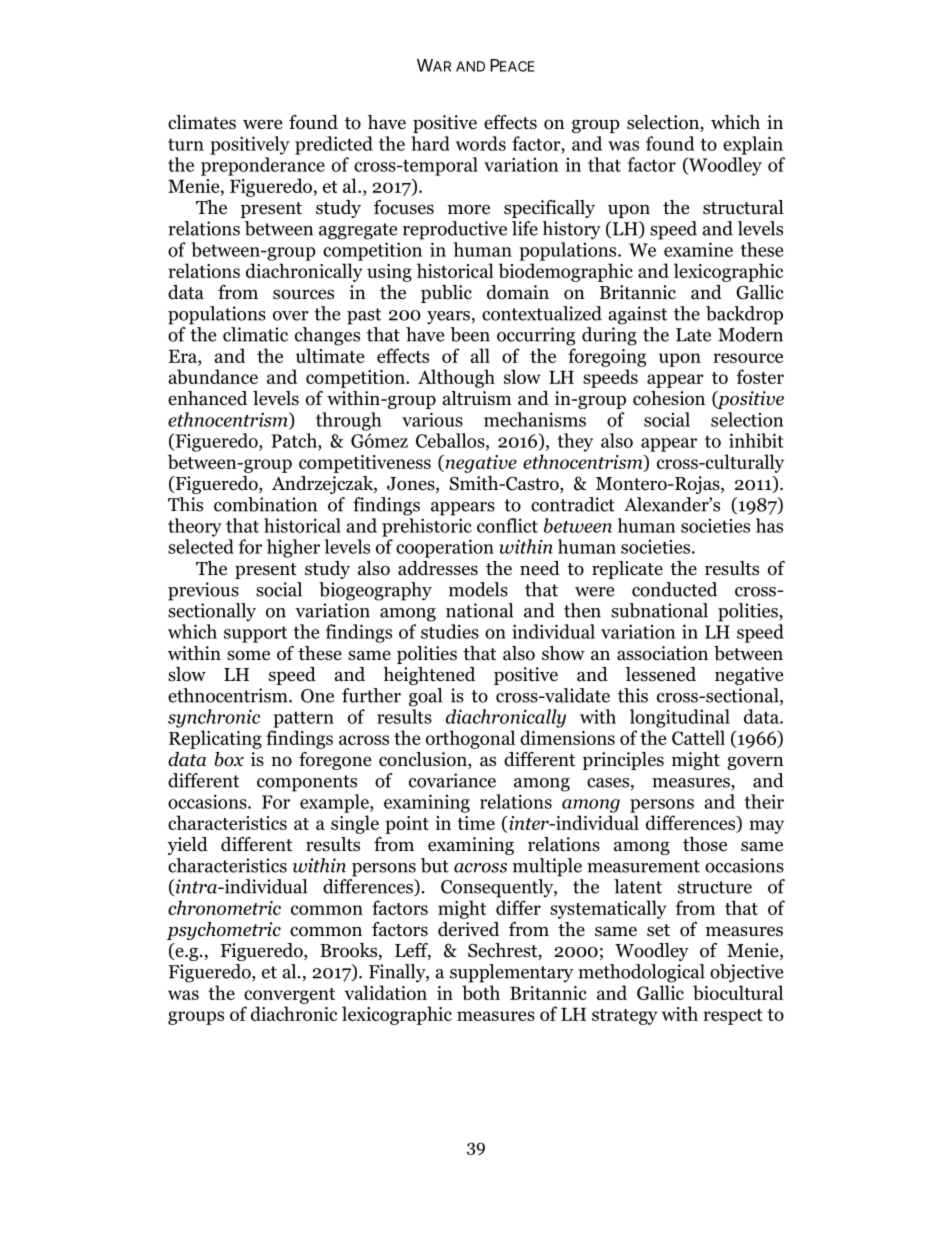 The height and width of the screenshot is (1233, 952). I want to click on words, so click(481, 143).
